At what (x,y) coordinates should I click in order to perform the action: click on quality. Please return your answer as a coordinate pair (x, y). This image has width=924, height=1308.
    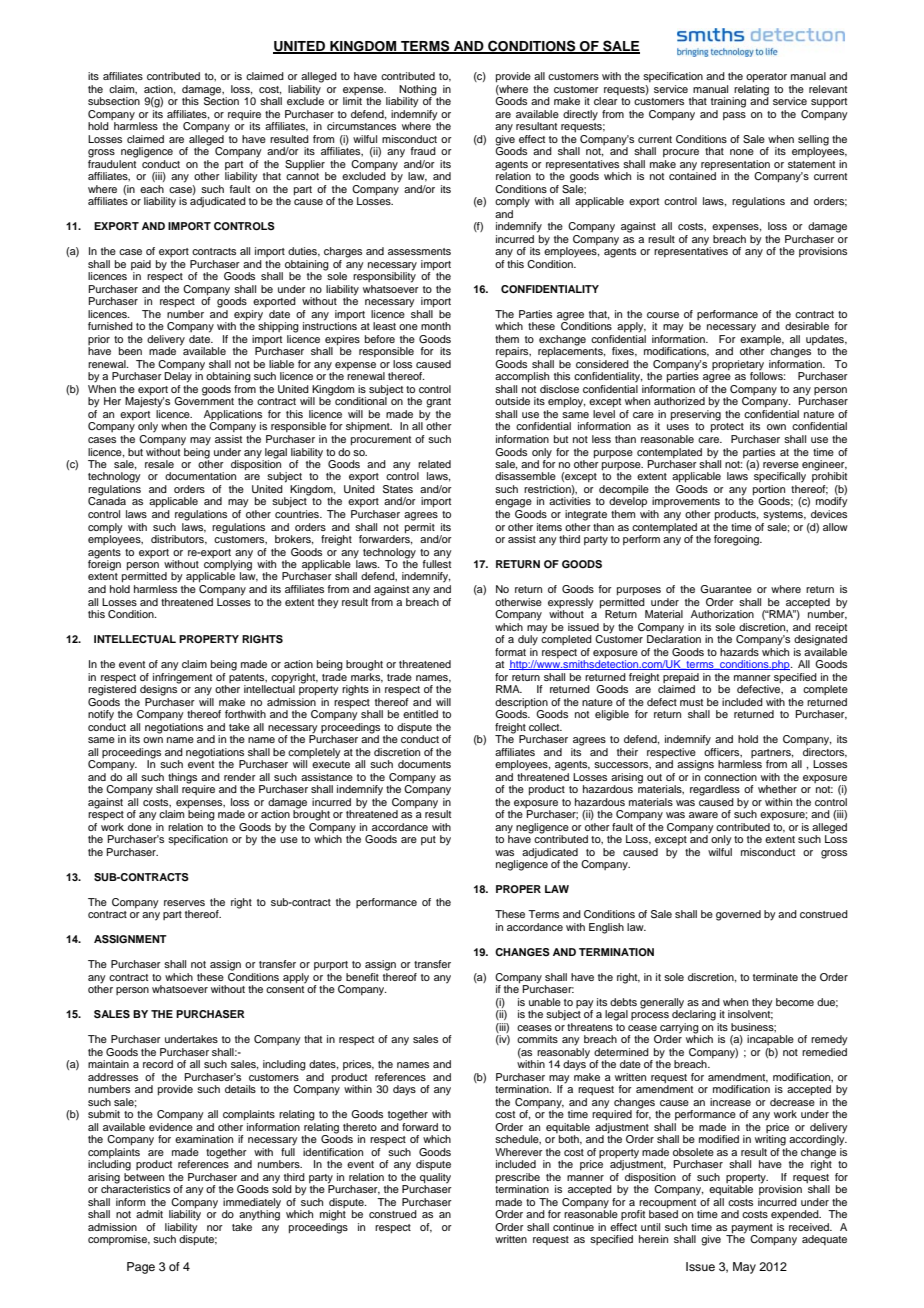
    Looking at the image, I should click on (435, 1179).
